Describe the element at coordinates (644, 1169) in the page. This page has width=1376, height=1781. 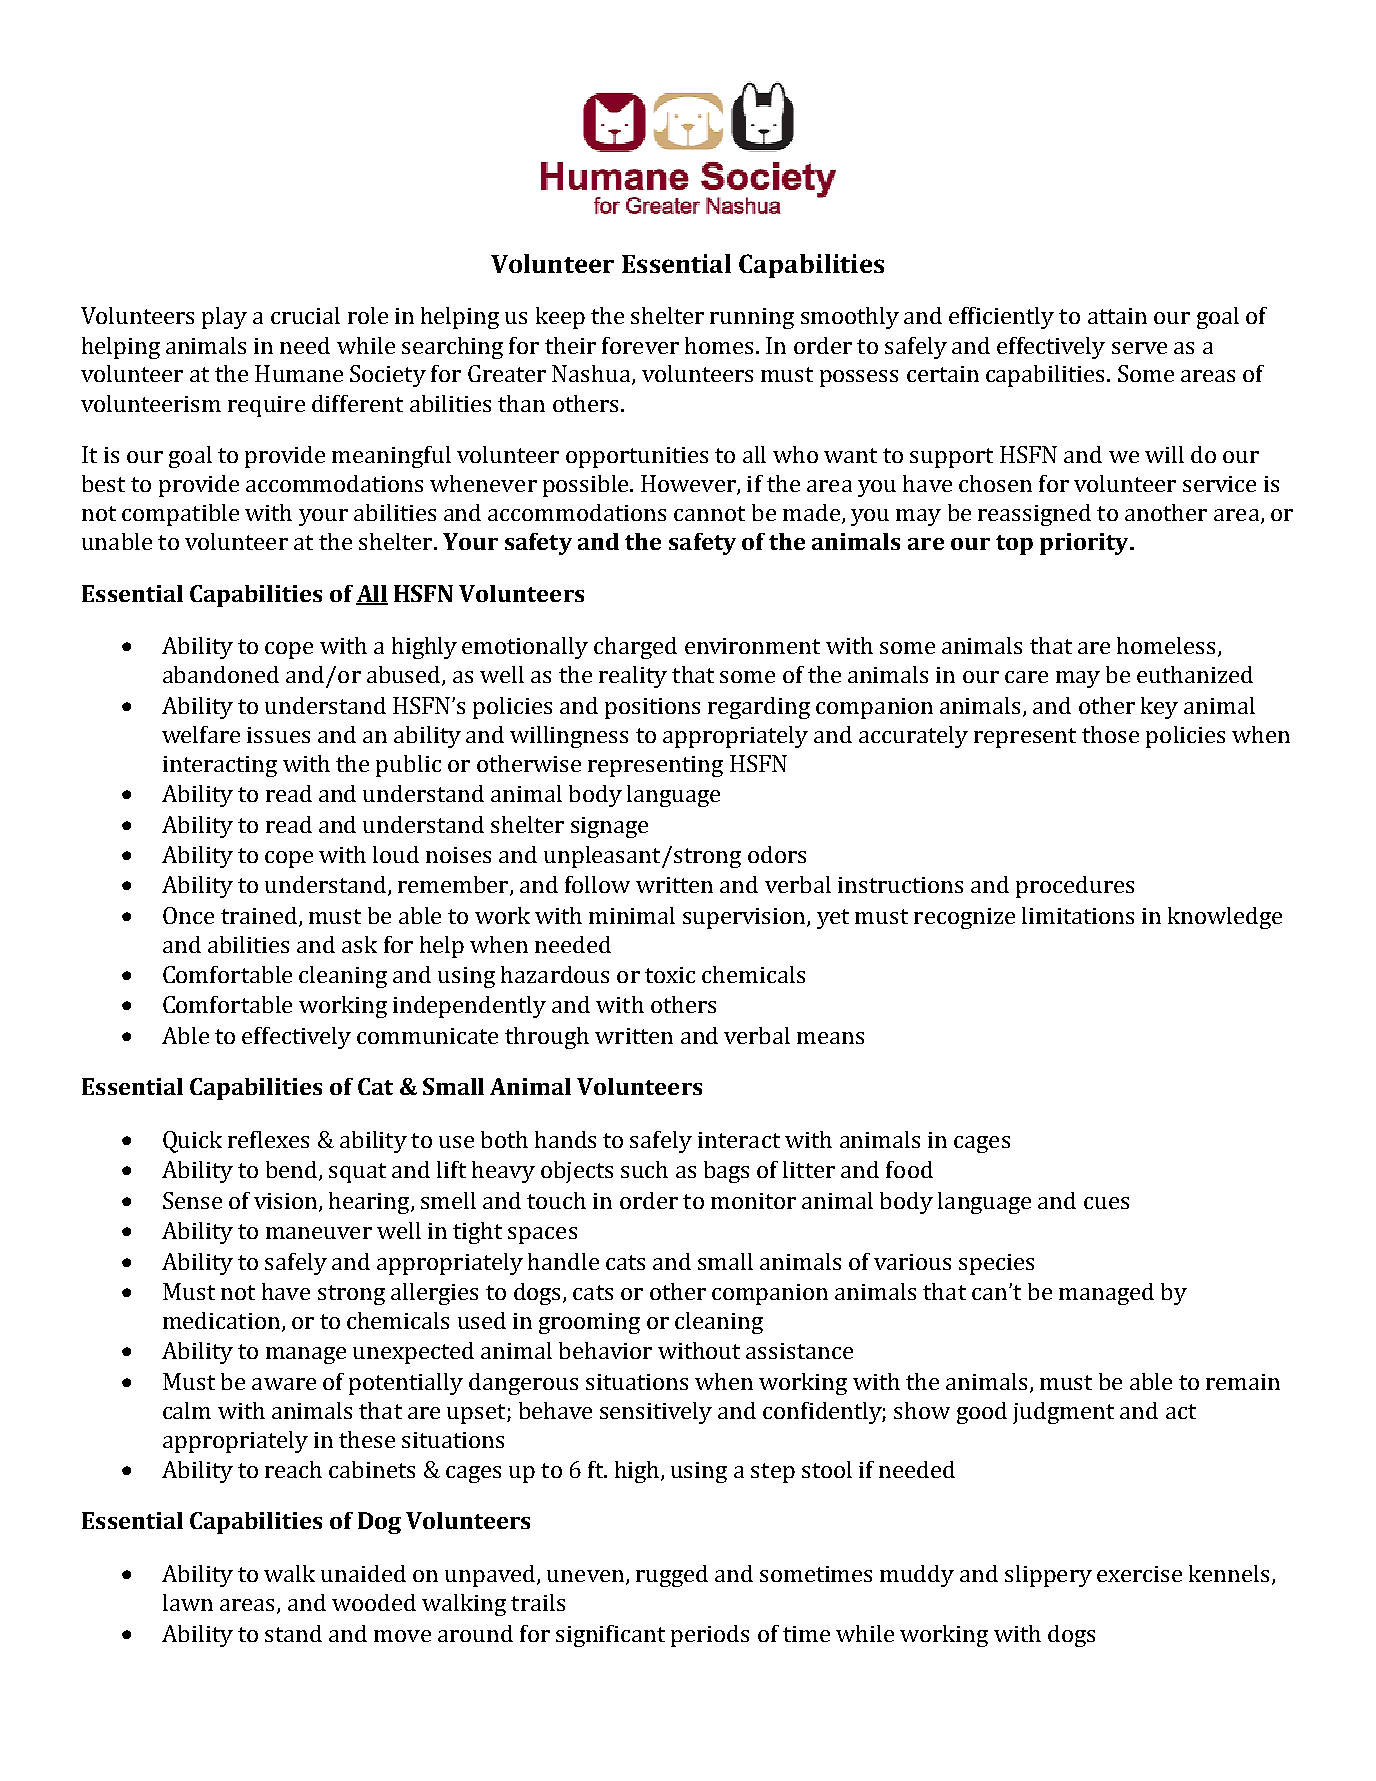
I see `such` at that location.
